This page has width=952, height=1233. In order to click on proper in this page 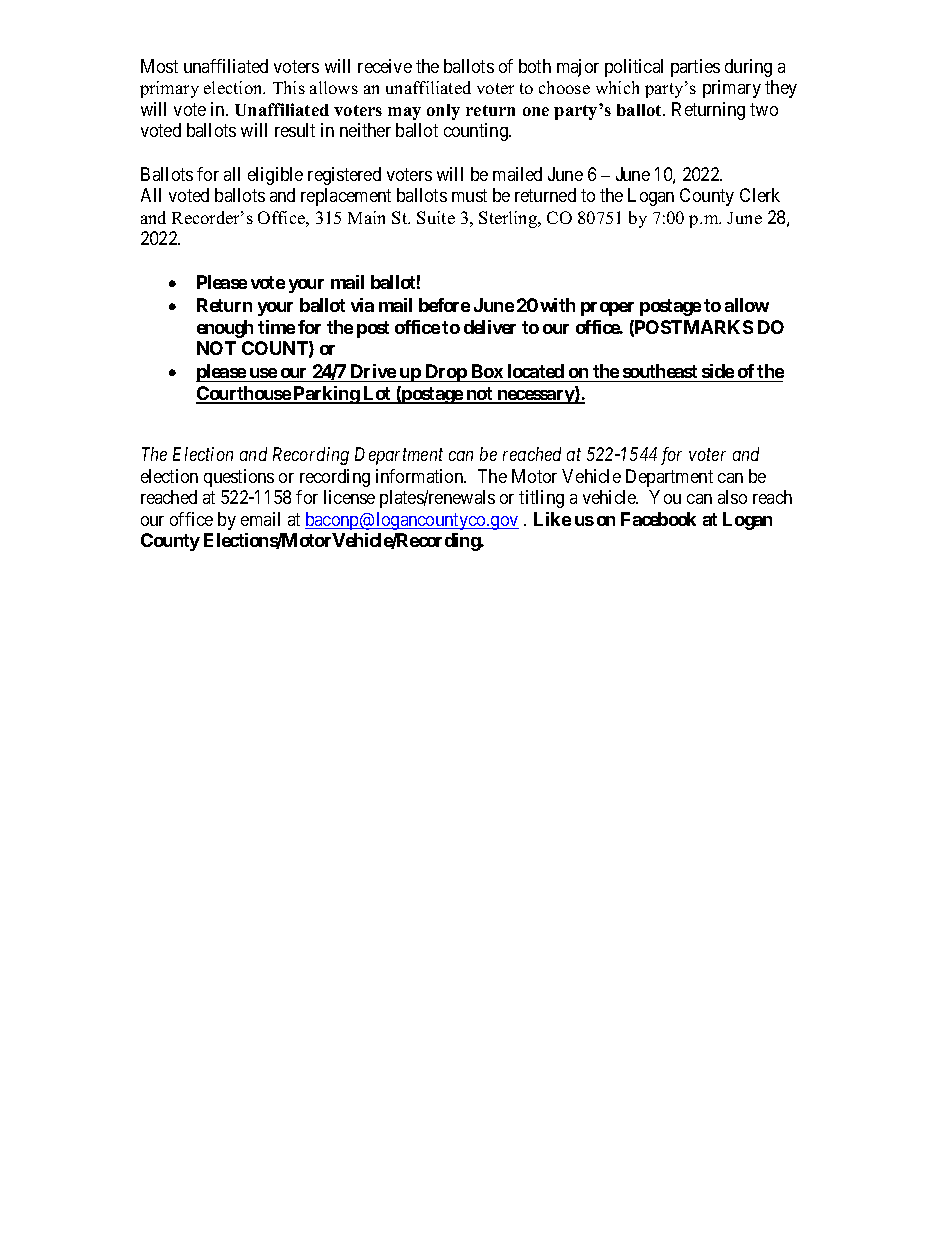, I will do `click(607, 309)`.
